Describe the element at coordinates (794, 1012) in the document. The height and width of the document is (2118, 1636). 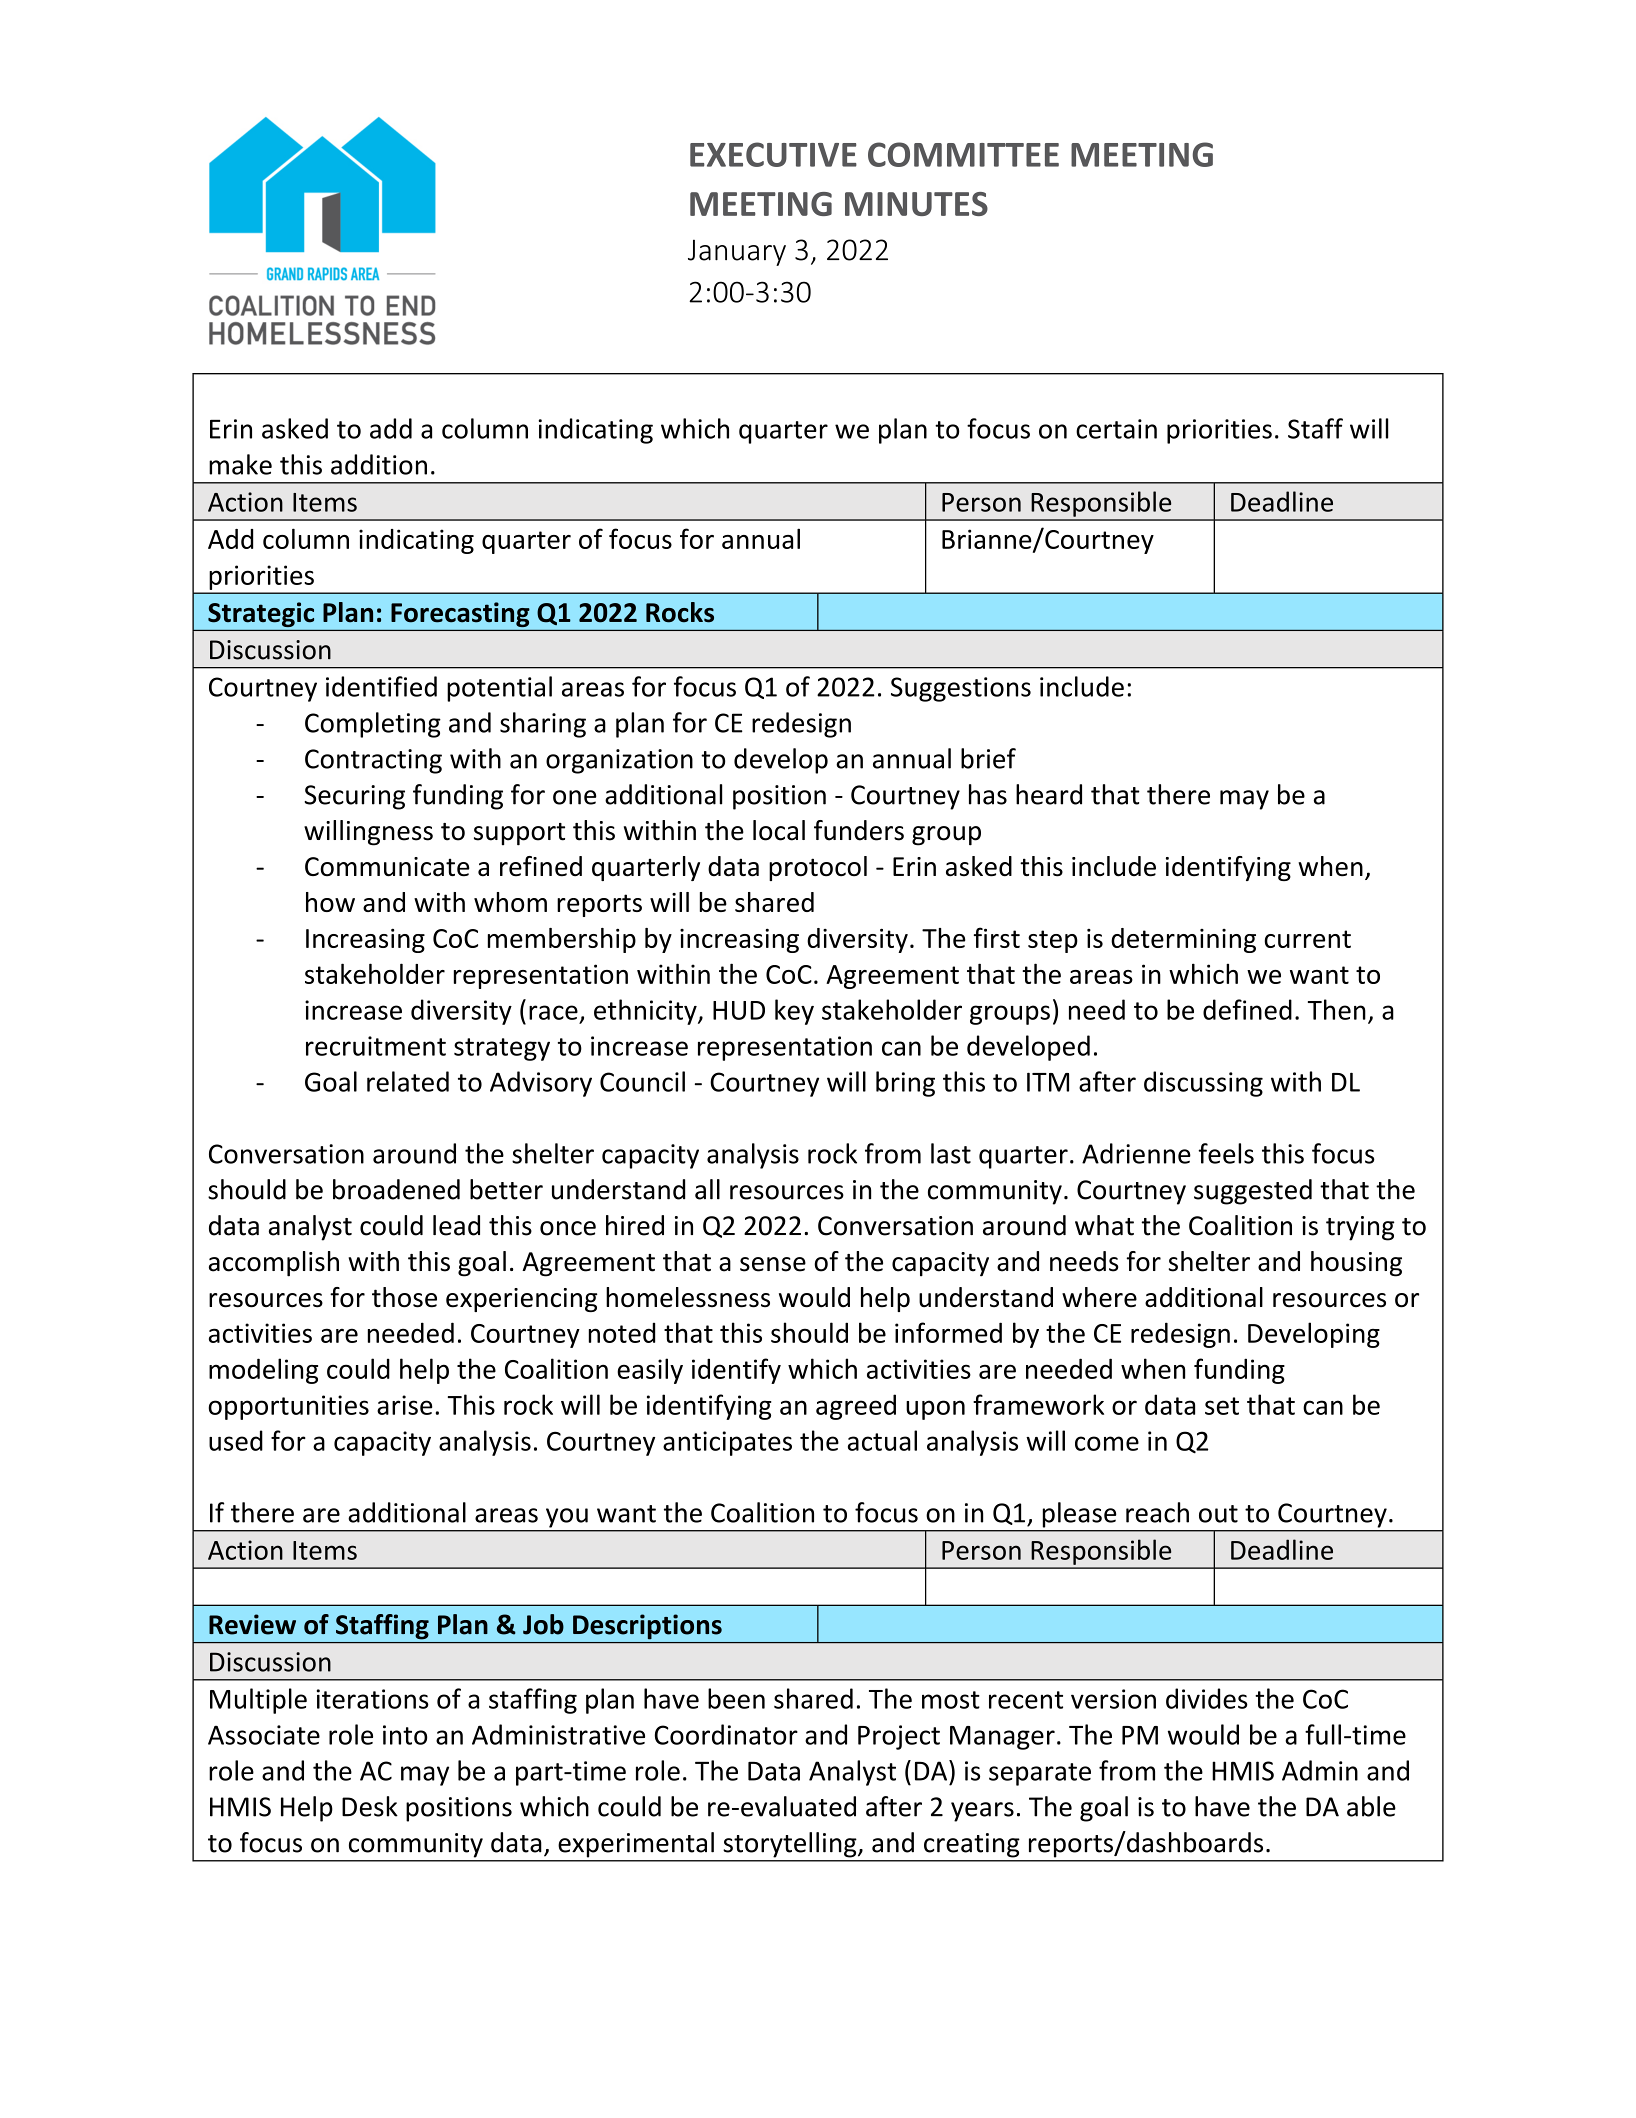
I see `key` at that location.
